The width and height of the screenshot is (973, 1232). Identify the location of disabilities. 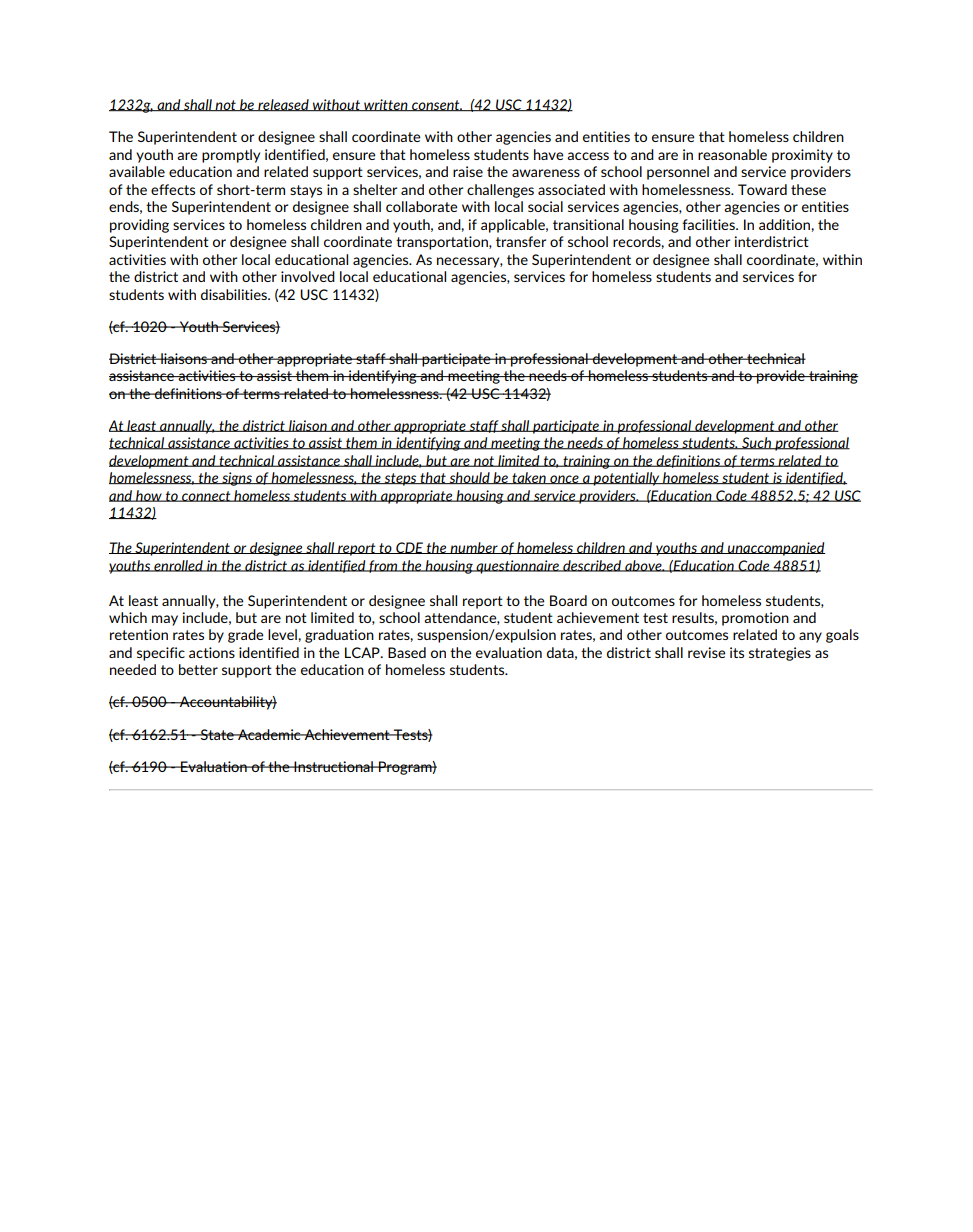
(235, 294).
